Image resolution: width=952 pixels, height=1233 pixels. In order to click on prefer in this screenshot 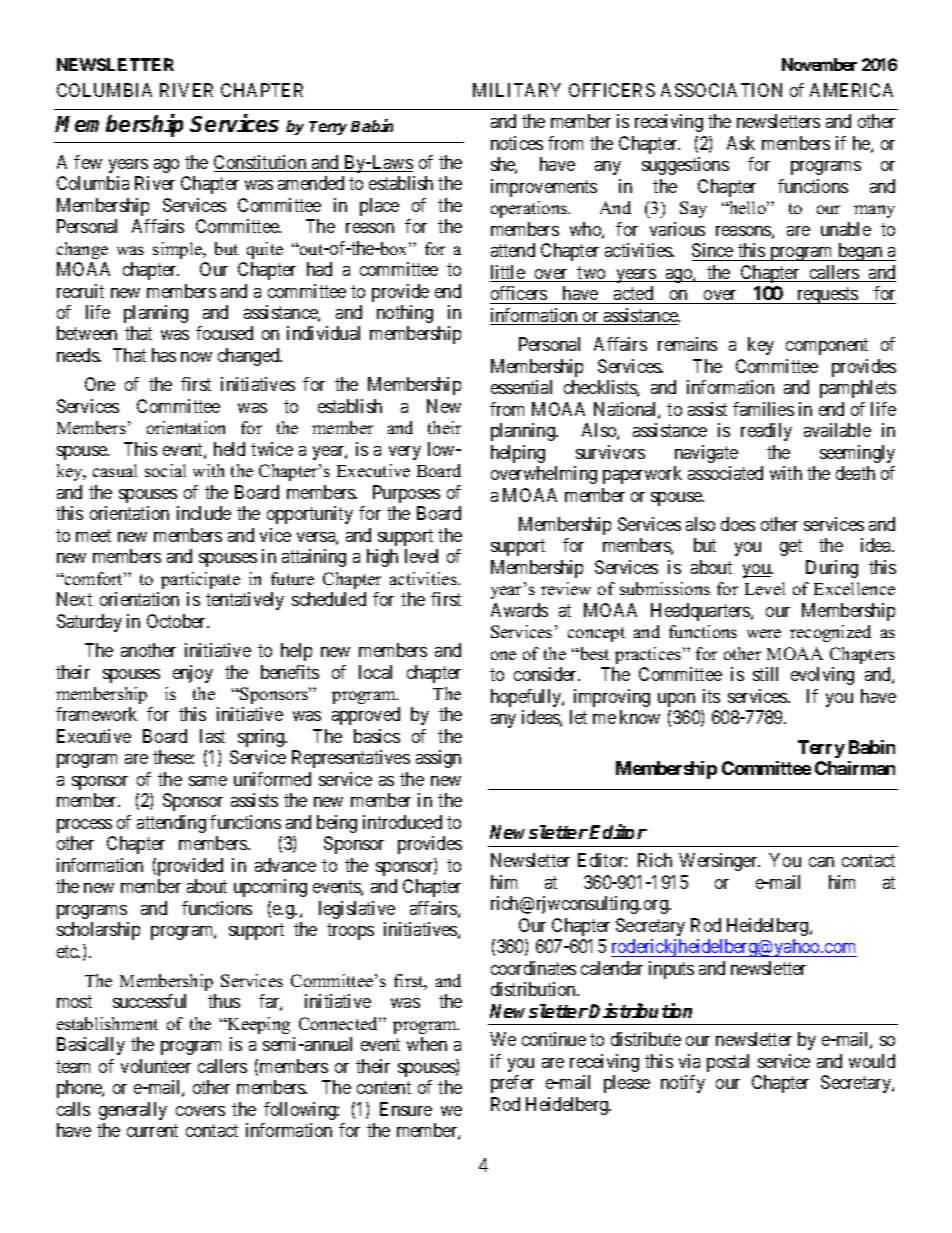, I will do `click(512, 1084)`.
